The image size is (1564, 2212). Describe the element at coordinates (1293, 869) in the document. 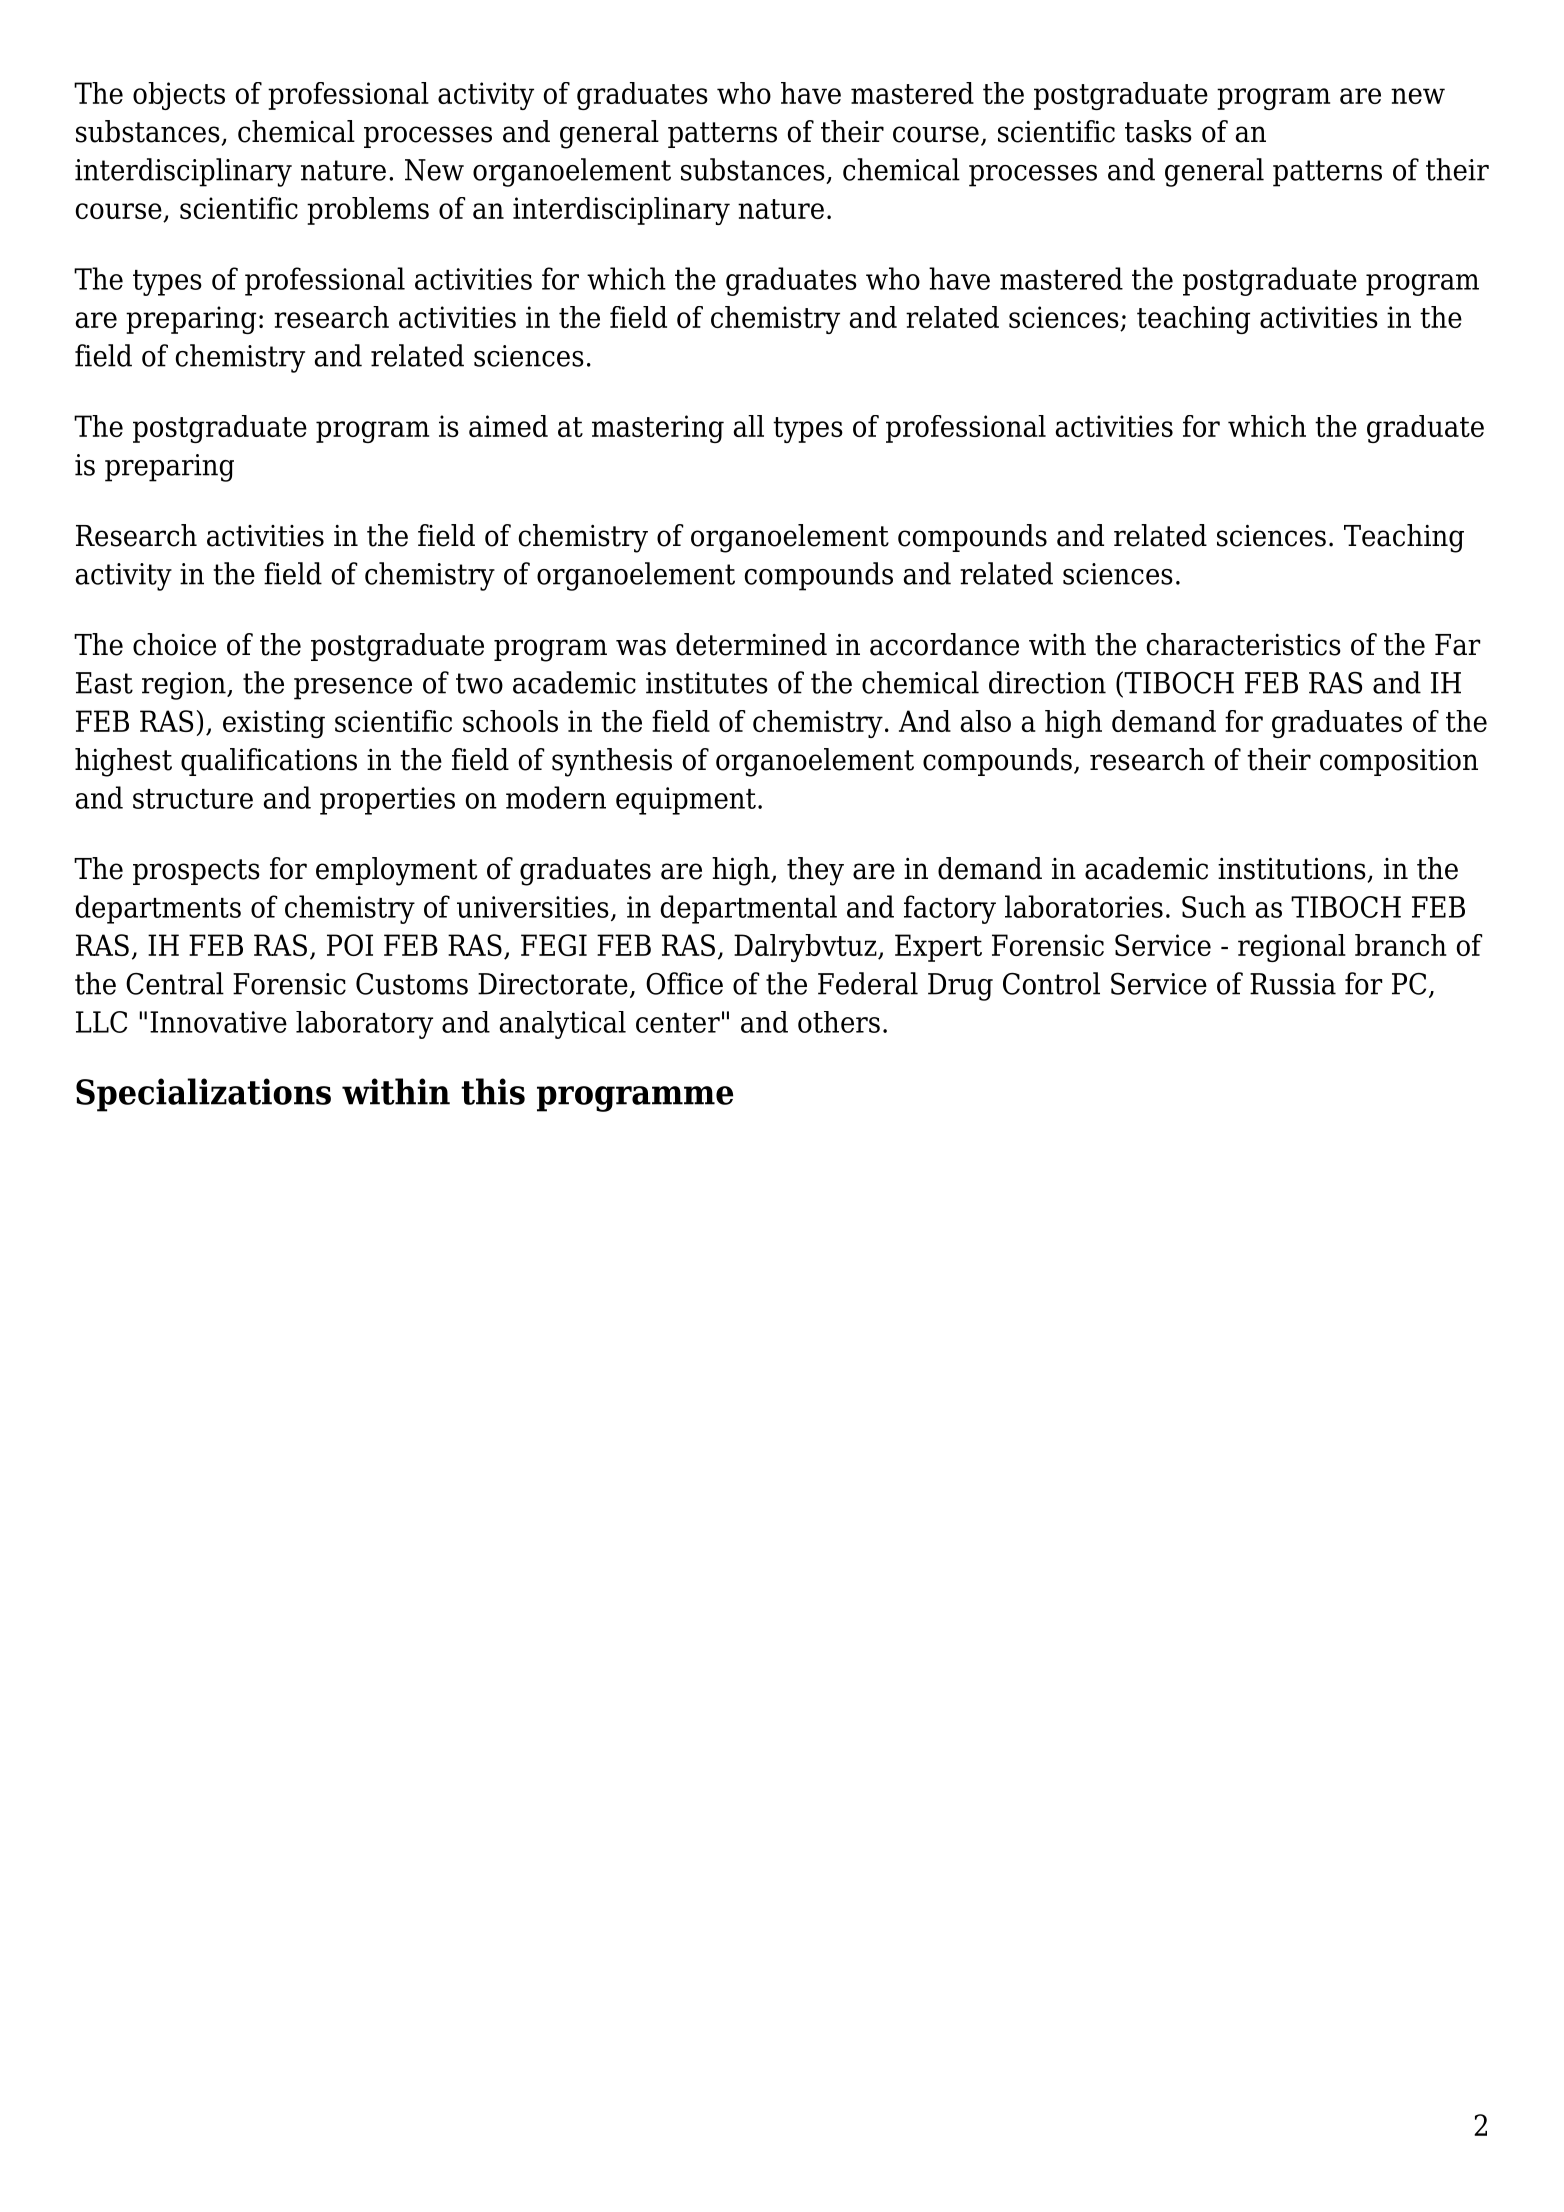

I see `institutions` at that location.
